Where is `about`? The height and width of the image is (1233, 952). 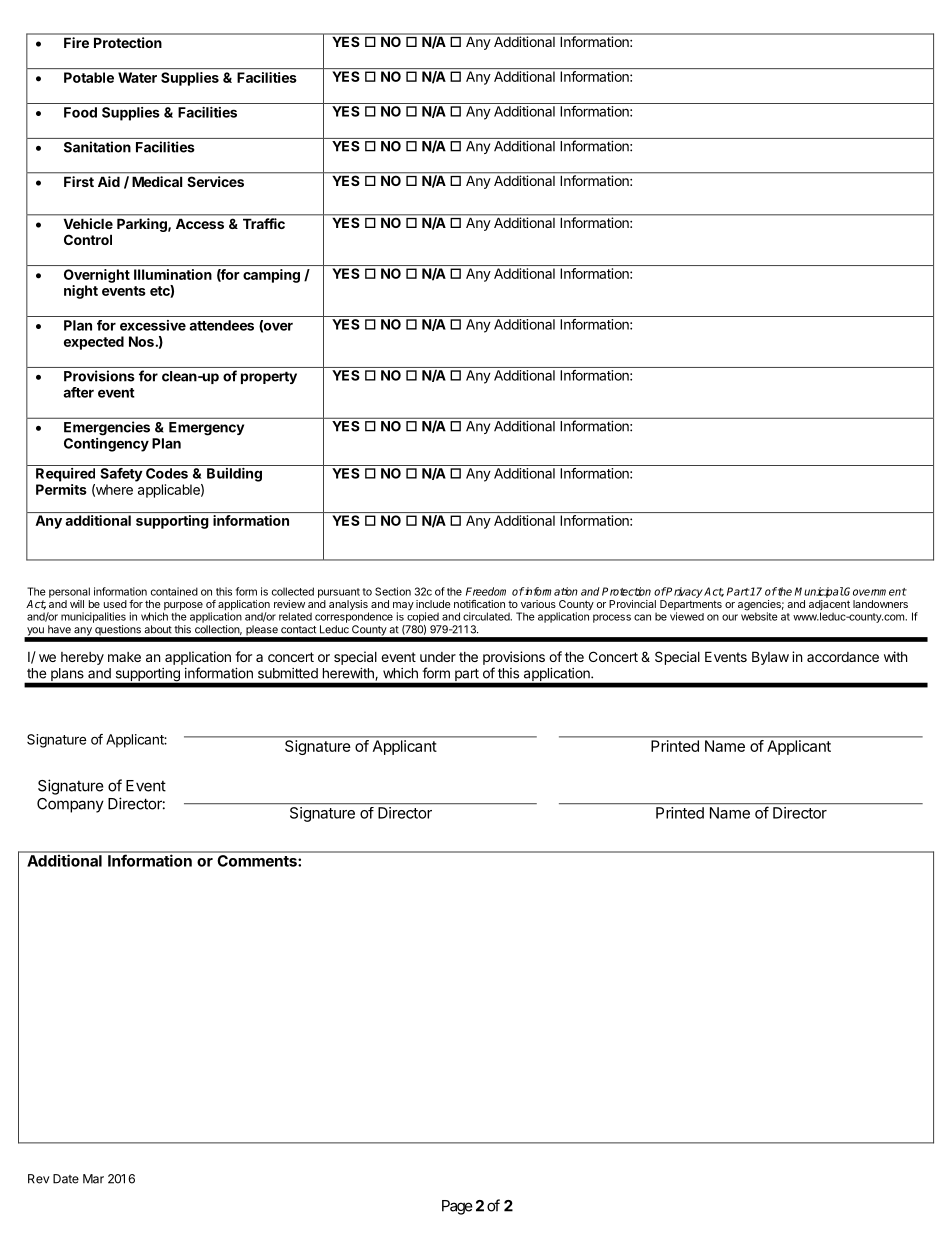
about is located at coordinates (158, 629).
